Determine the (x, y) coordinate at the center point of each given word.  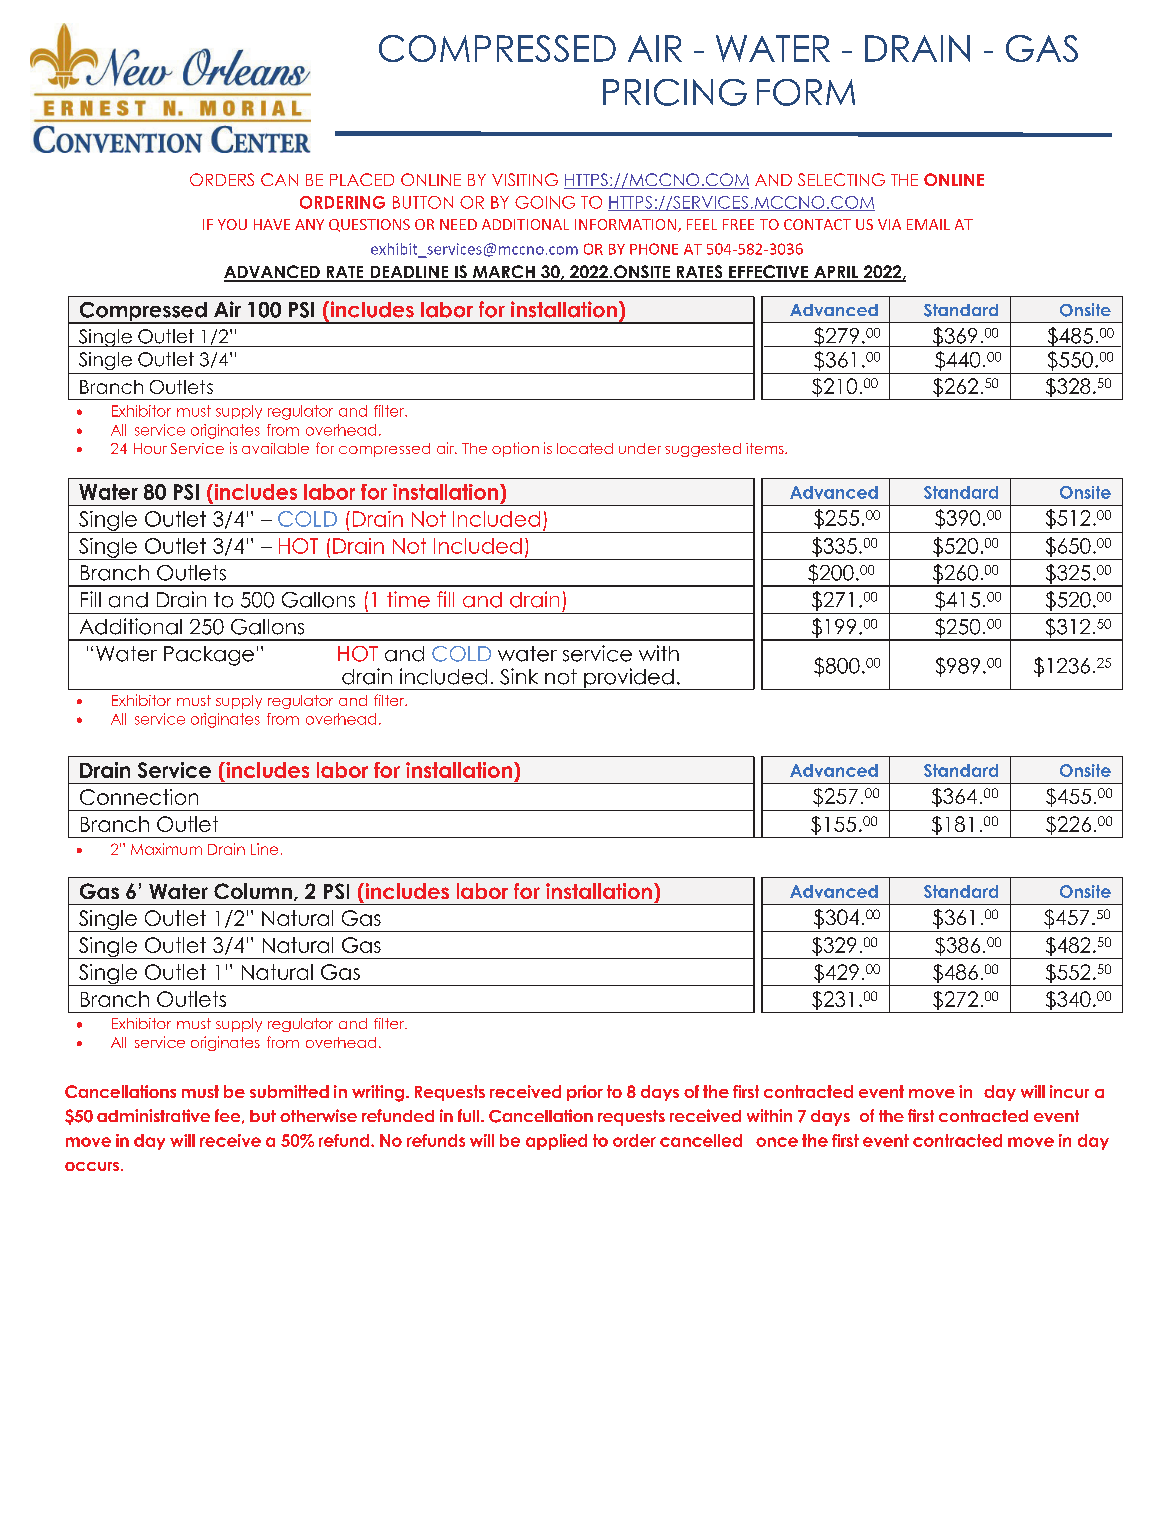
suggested (703, 450)
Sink (519, 676)
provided (629, 679)
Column (253, 891)
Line (264, 849)
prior (585, 1093)
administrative (153, 1115)
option (515, 449)
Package (209, 656)
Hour (150, 448)
